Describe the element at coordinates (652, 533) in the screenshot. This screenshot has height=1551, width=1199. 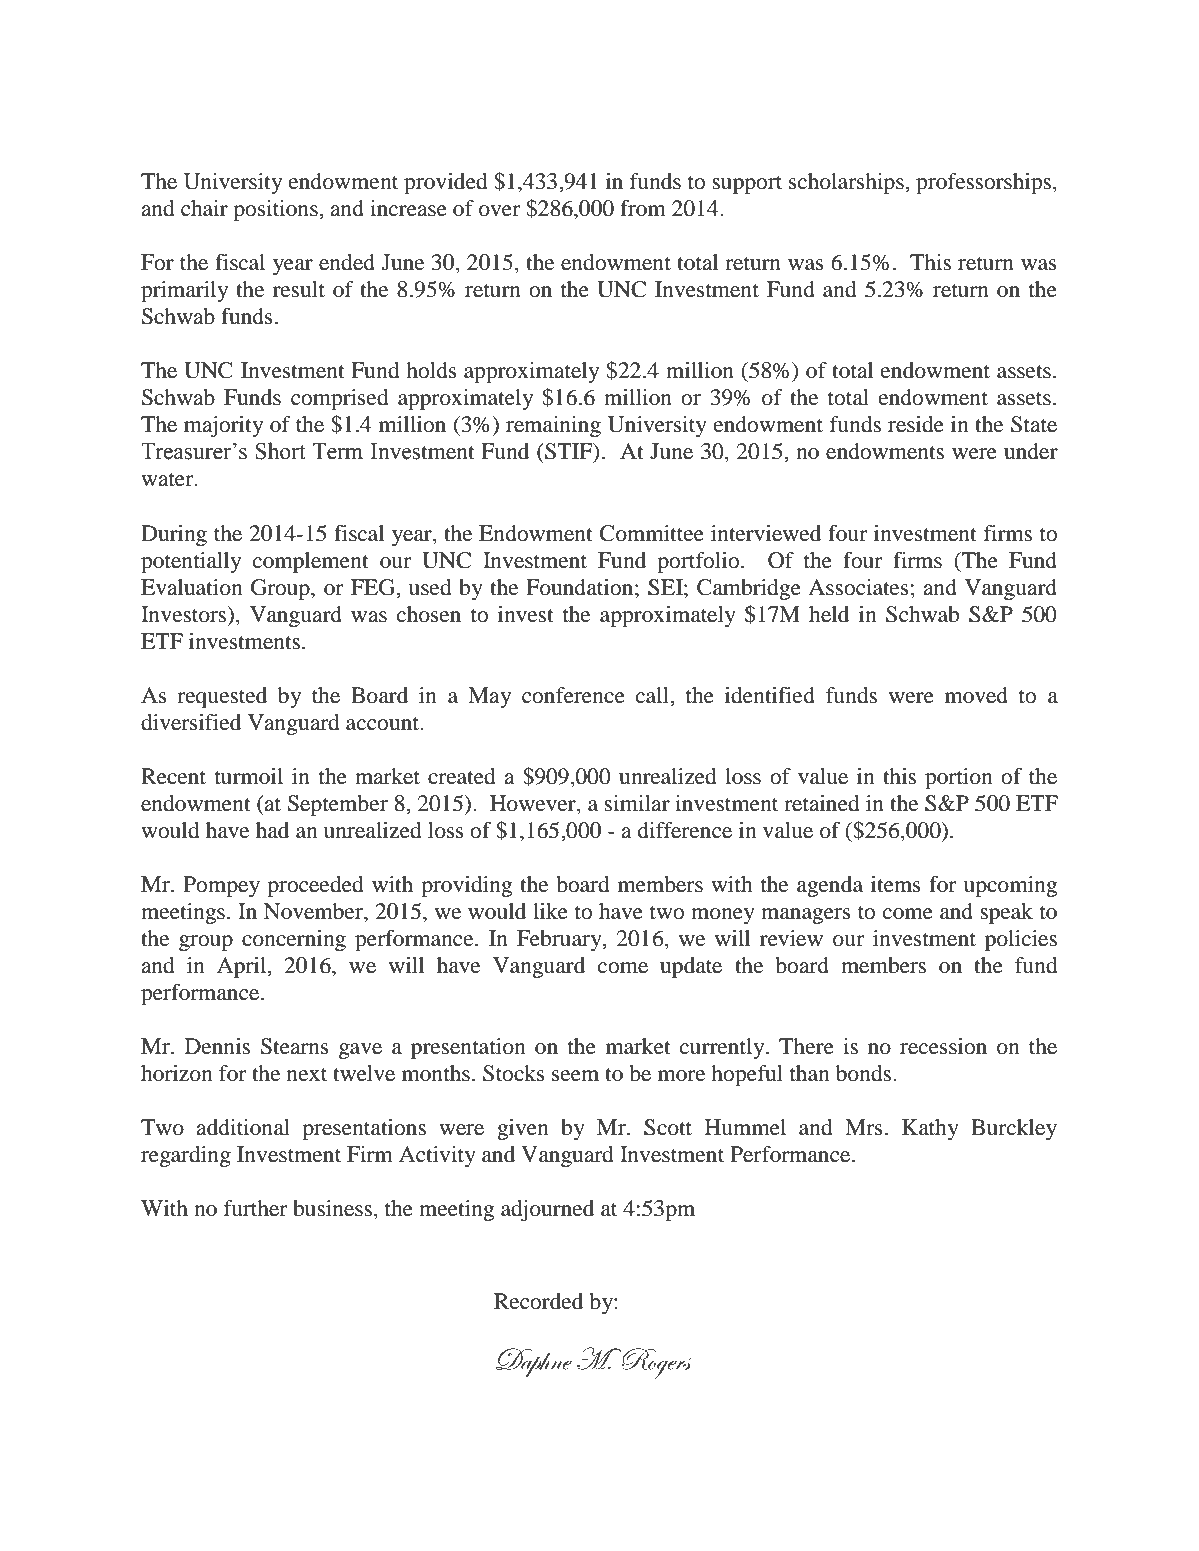
I see `Committee` at that location.
